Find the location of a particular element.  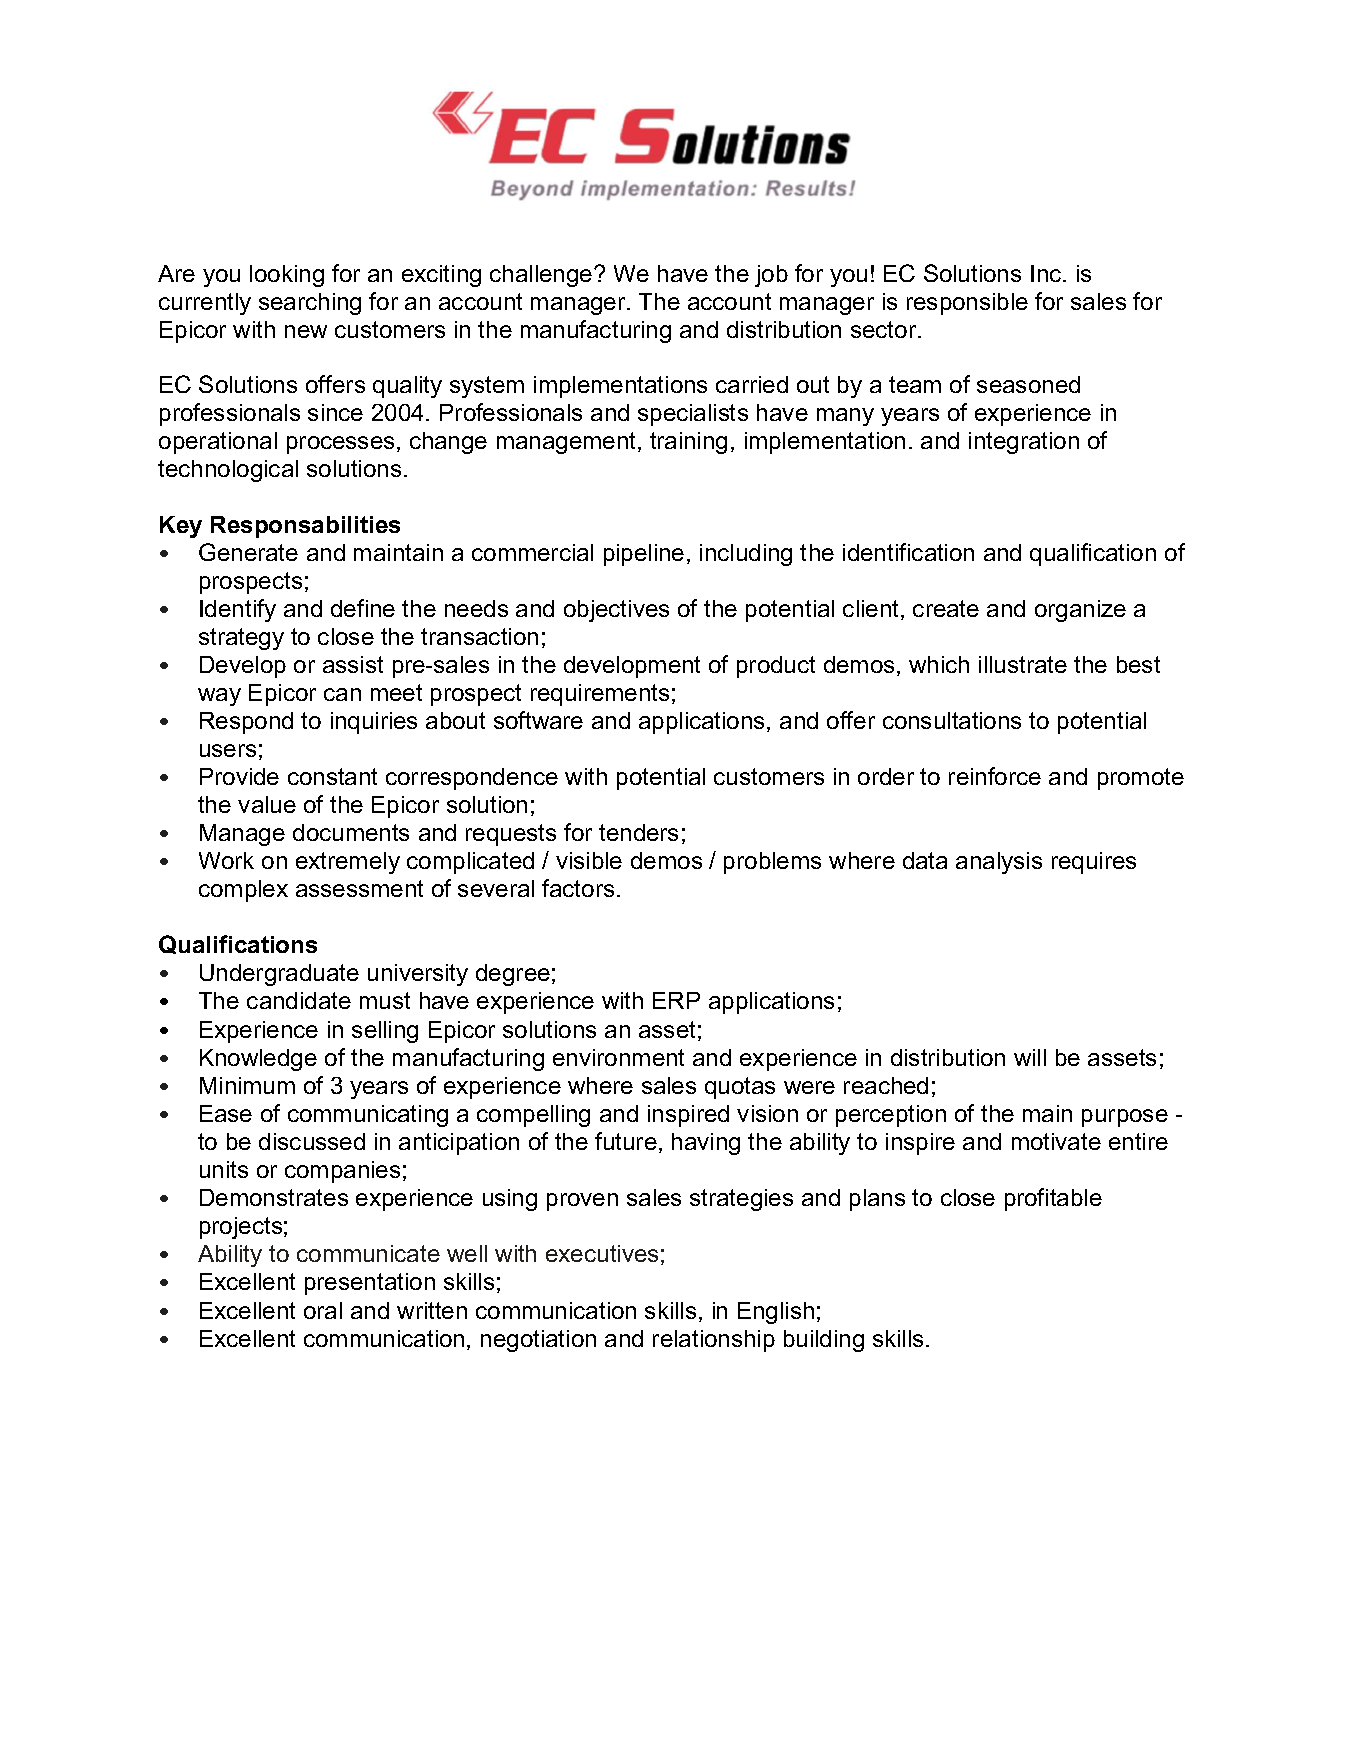

software is located at coordinates (538, 720).
